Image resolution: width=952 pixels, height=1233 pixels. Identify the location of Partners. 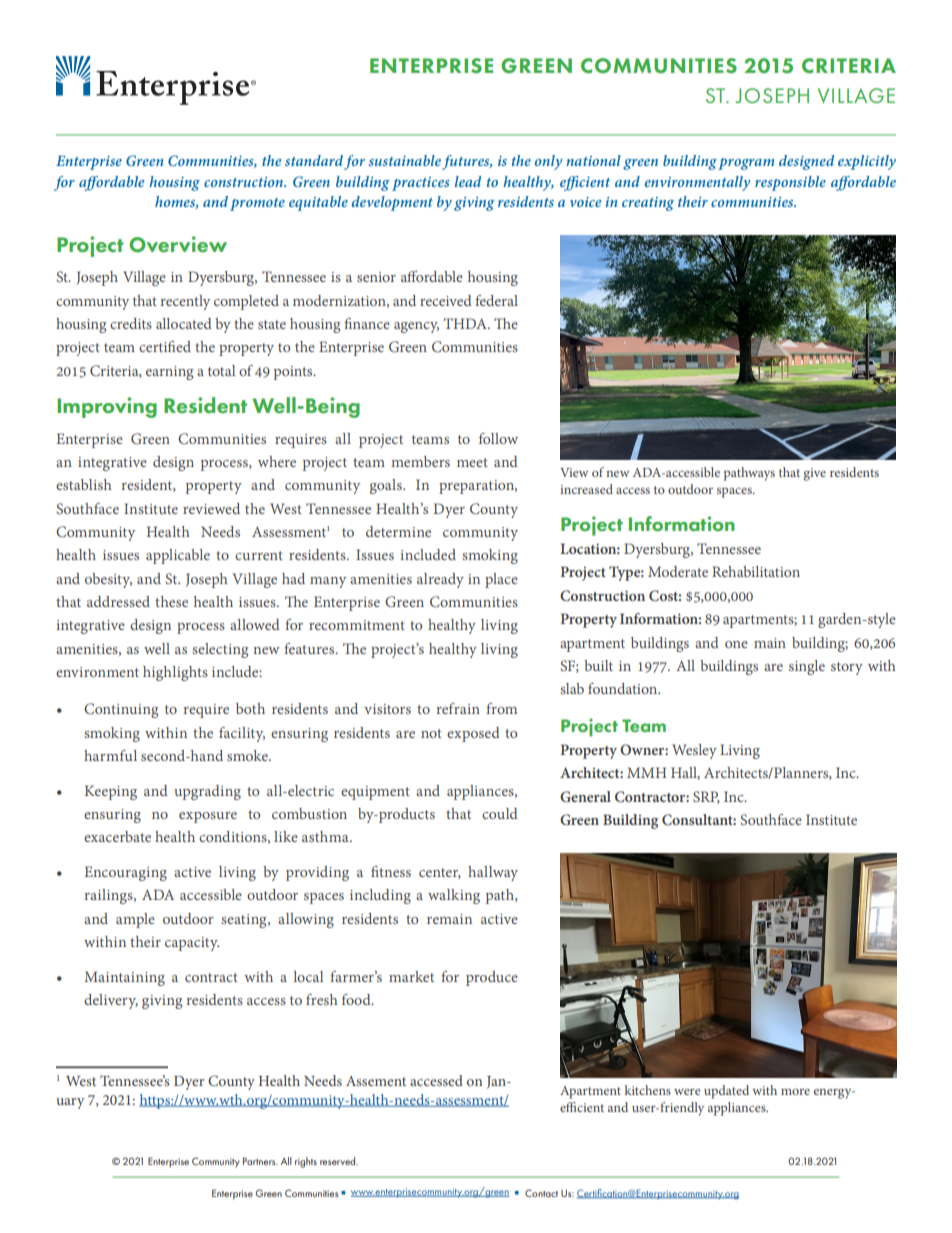
(260, 1161).
